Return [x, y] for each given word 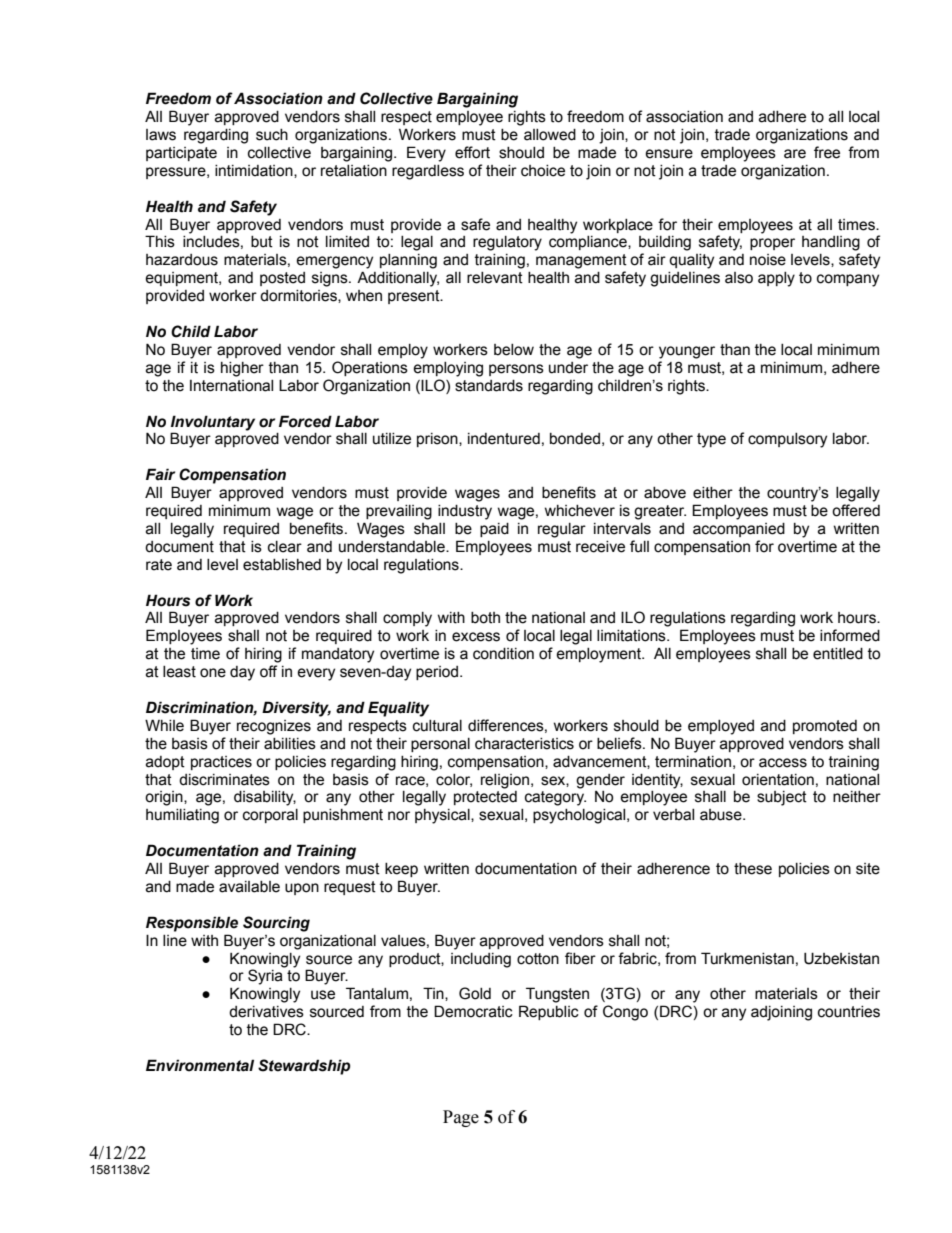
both [485, 618]
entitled [838, 654]
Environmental [200, 1065]
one [213, 673]
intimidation [255, 171]
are [795, 154]
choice [543, 171]
